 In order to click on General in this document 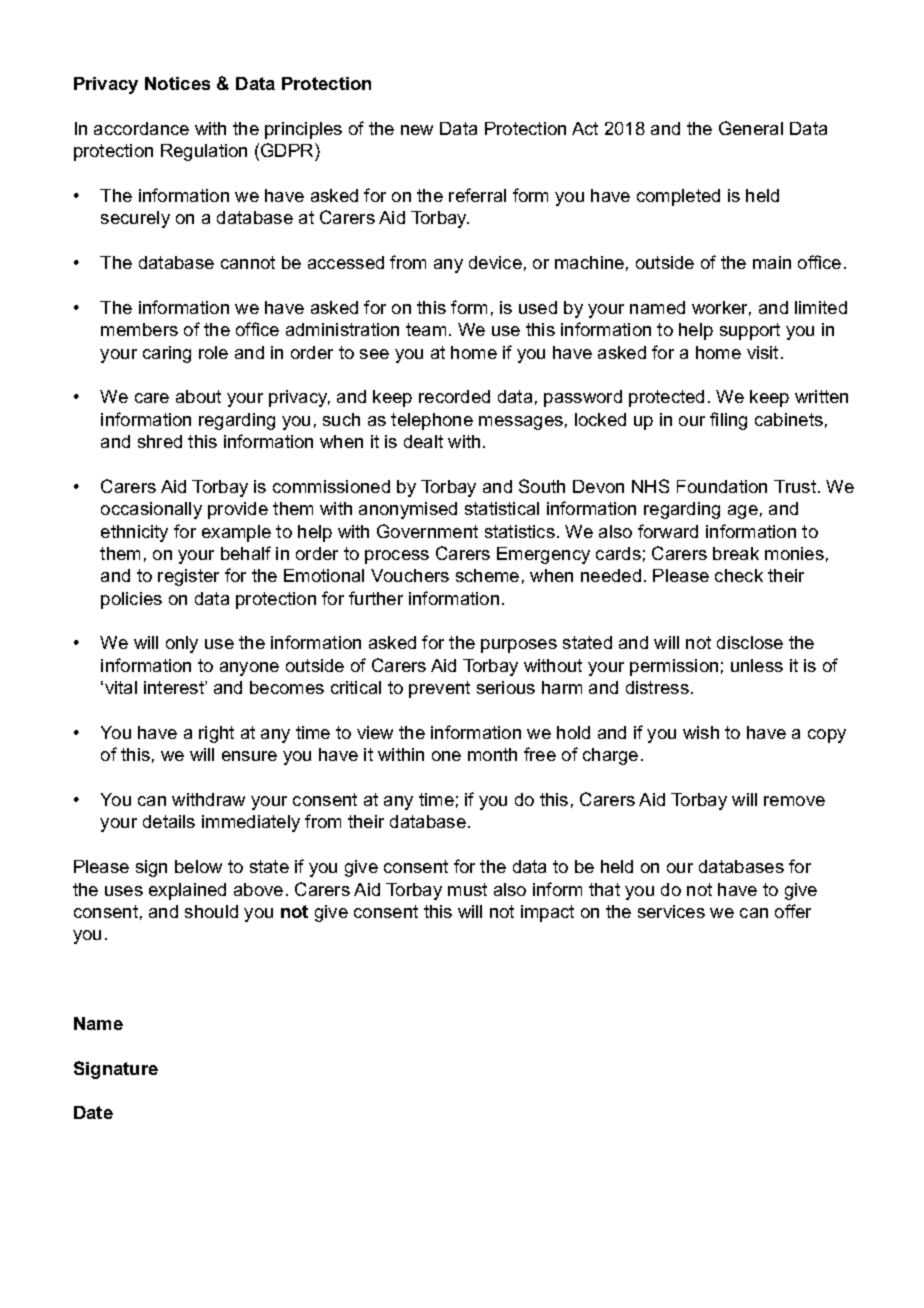, I will do `click(751, 128)`.
